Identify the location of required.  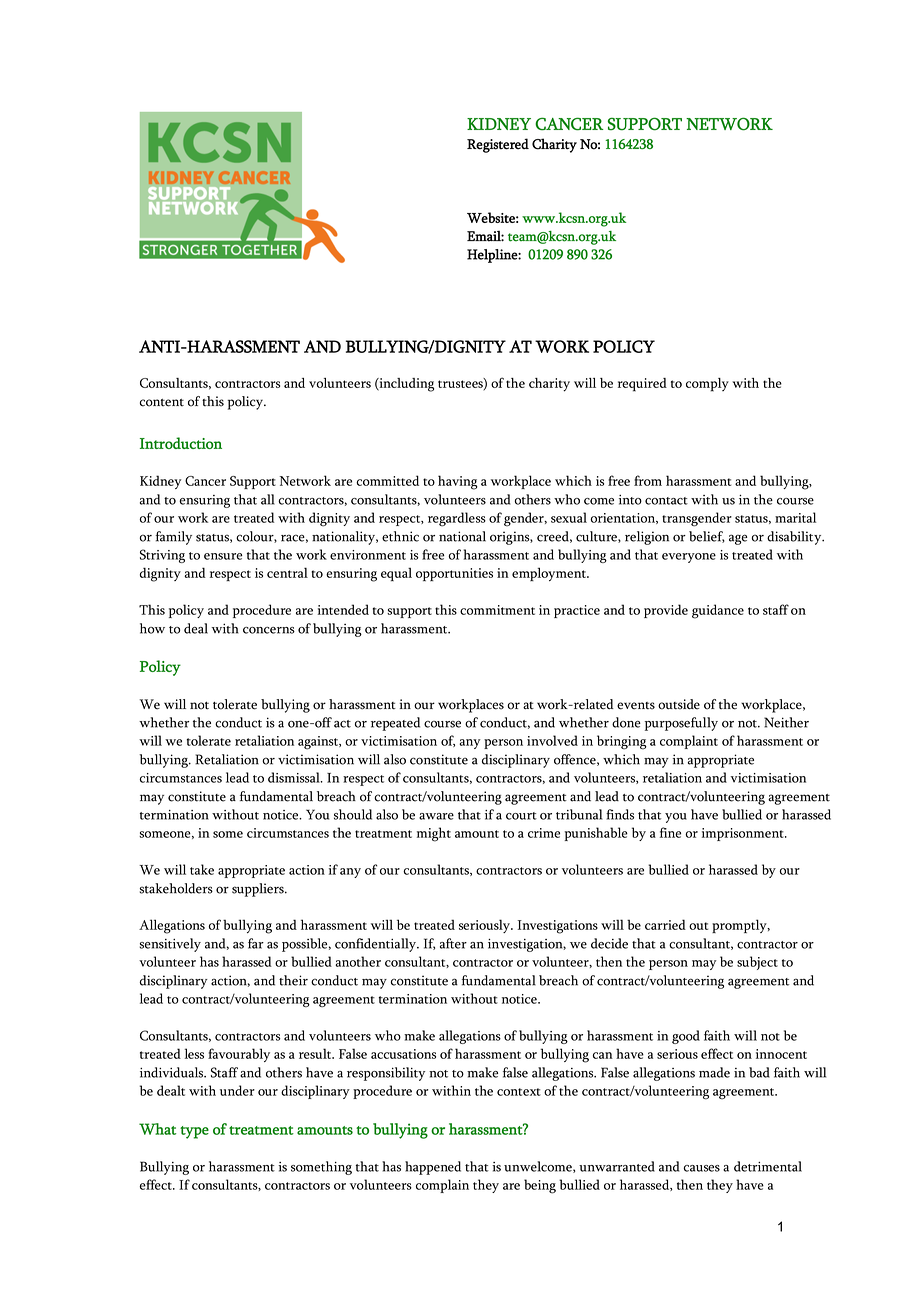
(642, 385).
